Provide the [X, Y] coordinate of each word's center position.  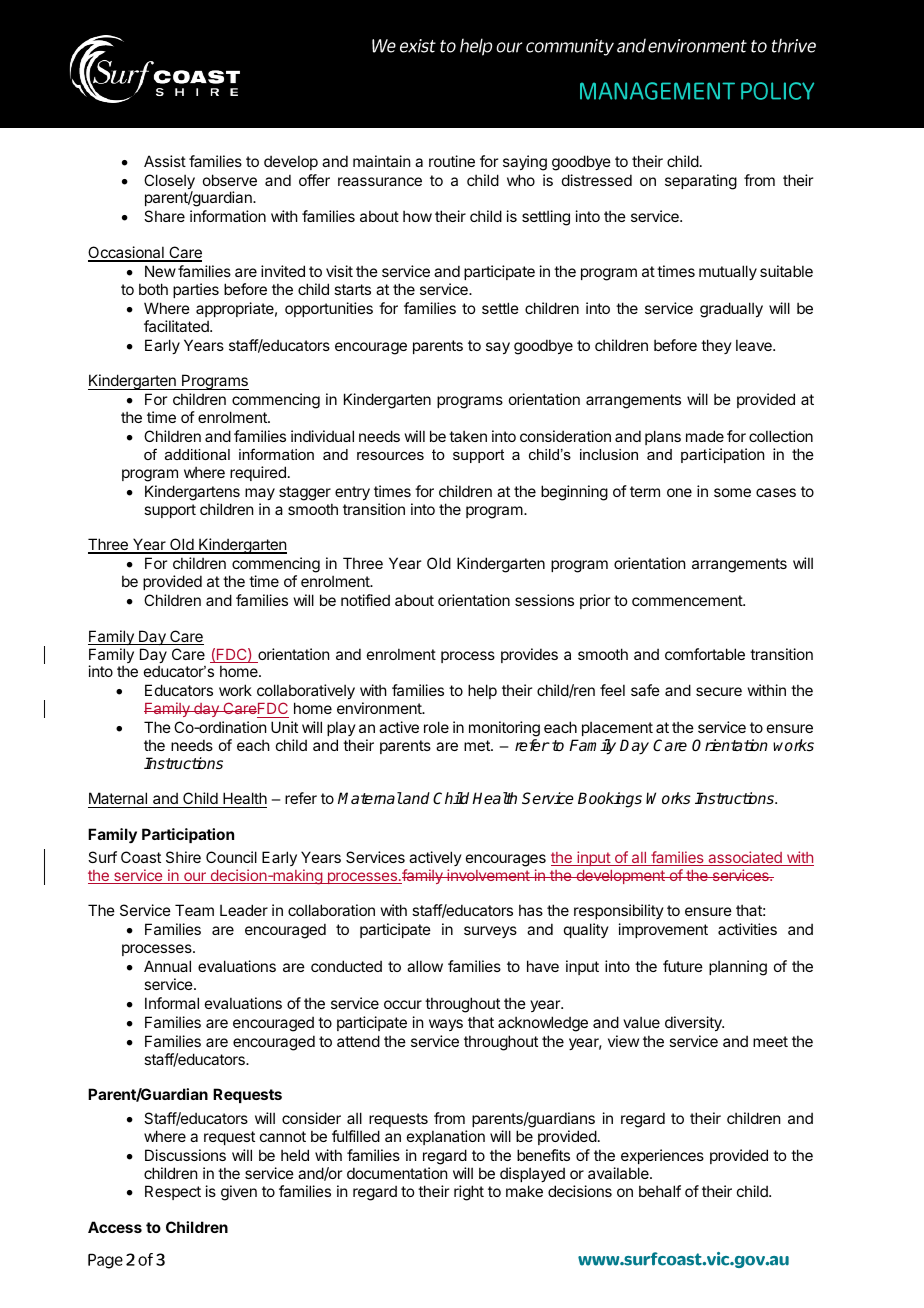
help [482, 691]
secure [719, 691]
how [417, 216]
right [469, 1193]
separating [701, 182]
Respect [173, 1192]
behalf [660, 1191]
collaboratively [306, 693]
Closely [169, 183]
